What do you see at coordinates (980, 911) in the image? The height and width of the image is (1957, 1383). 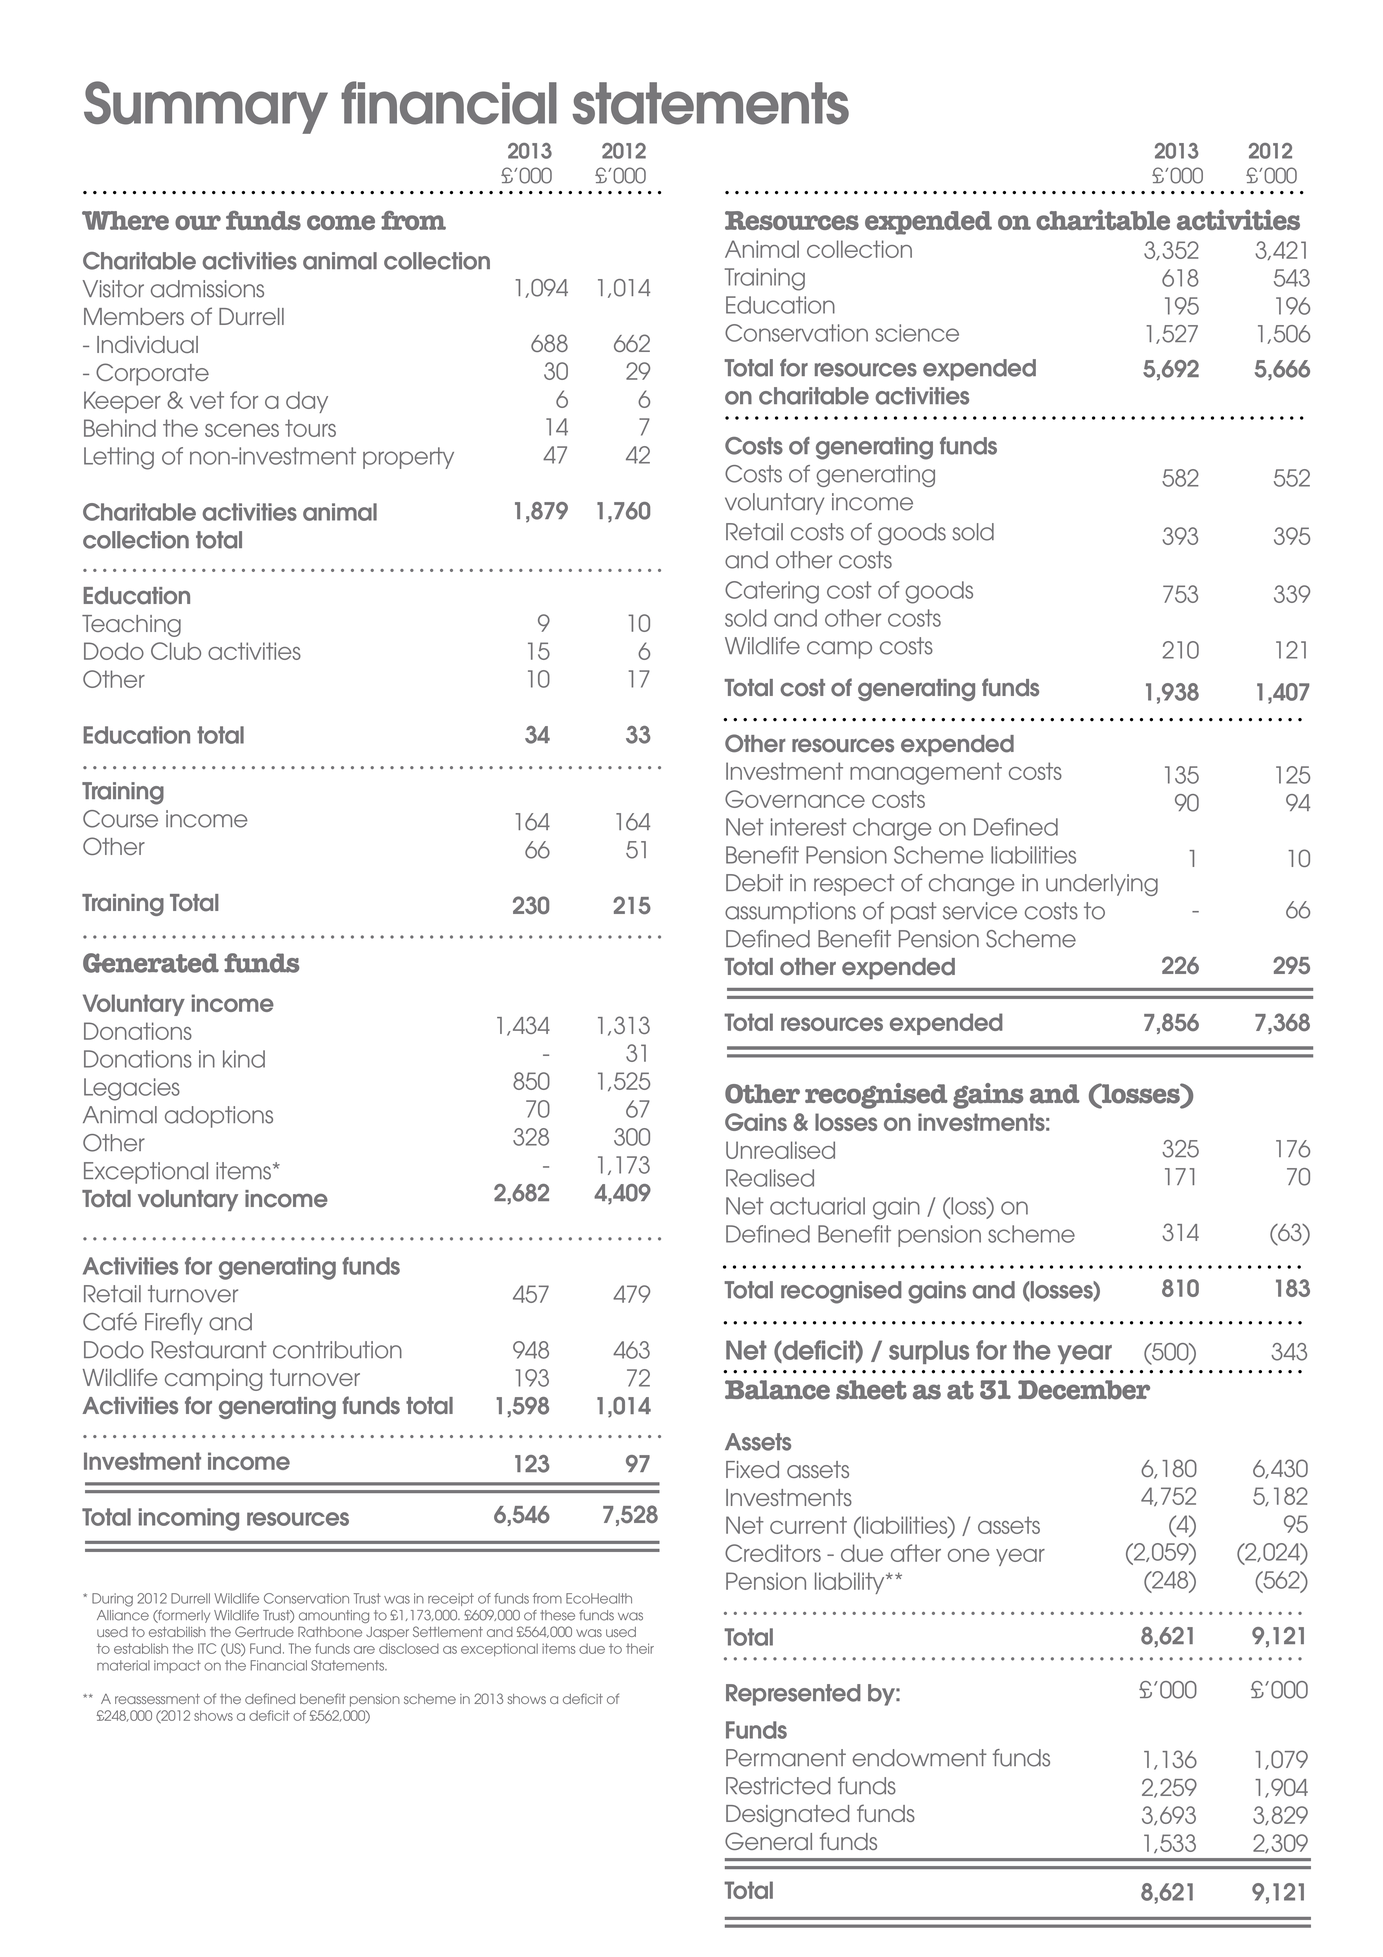 I see `service` at bounding box center [980, 911].
